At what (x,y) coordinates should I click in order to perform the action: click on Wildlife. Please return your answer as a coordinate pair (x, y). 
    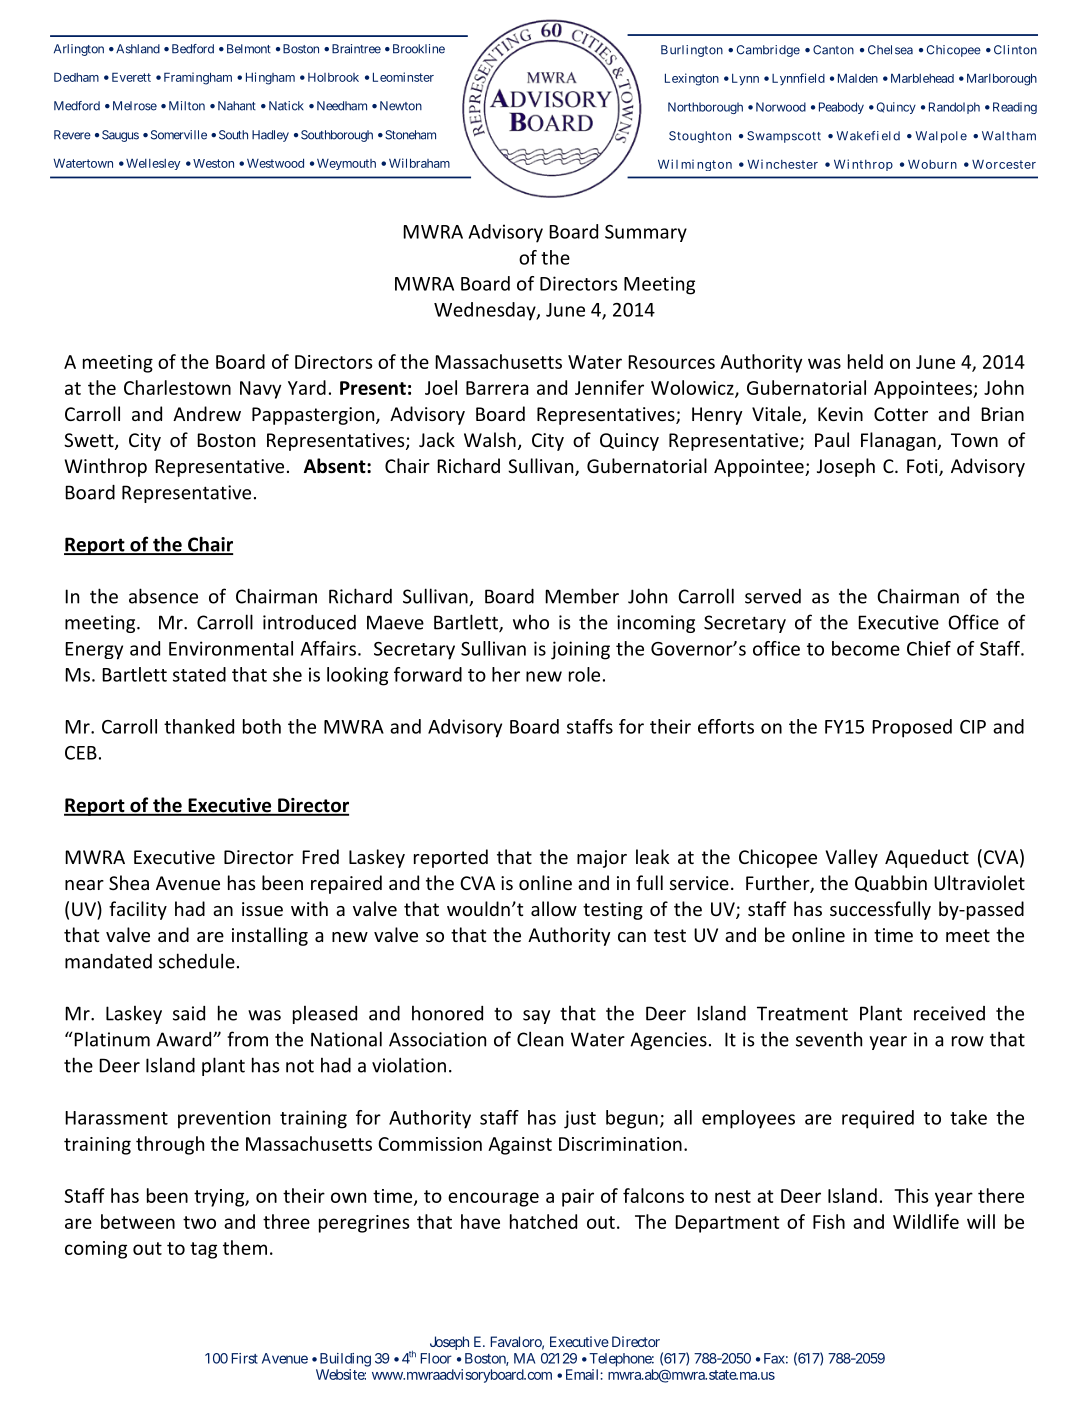
    Looking at the image, I should click on (926, 1221).
